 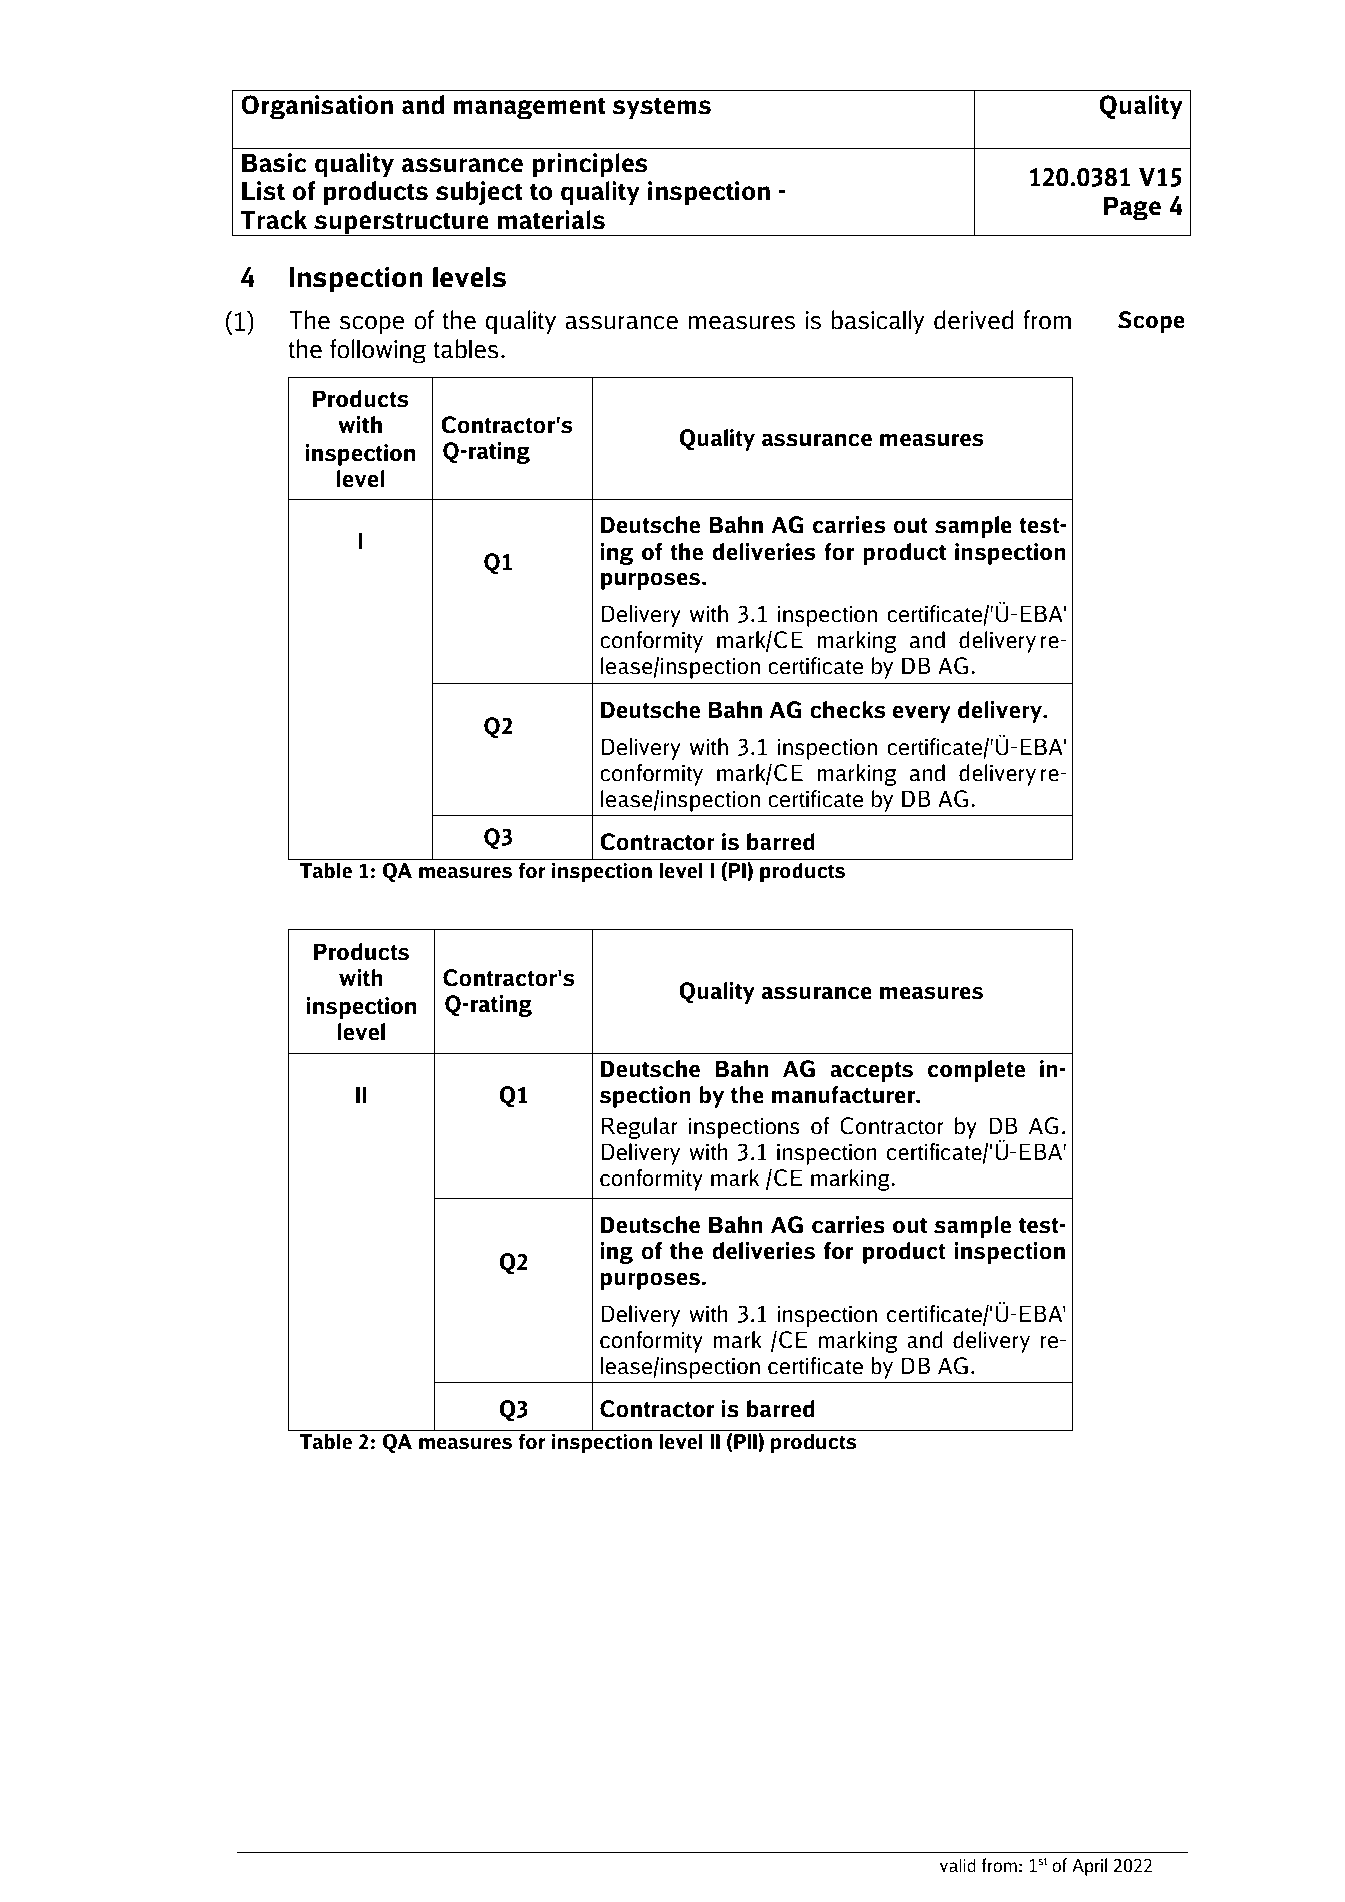 What do you see at coordinates (973, 320) in the screenshot?
I see `derived` at bounding box center [973, 320].
